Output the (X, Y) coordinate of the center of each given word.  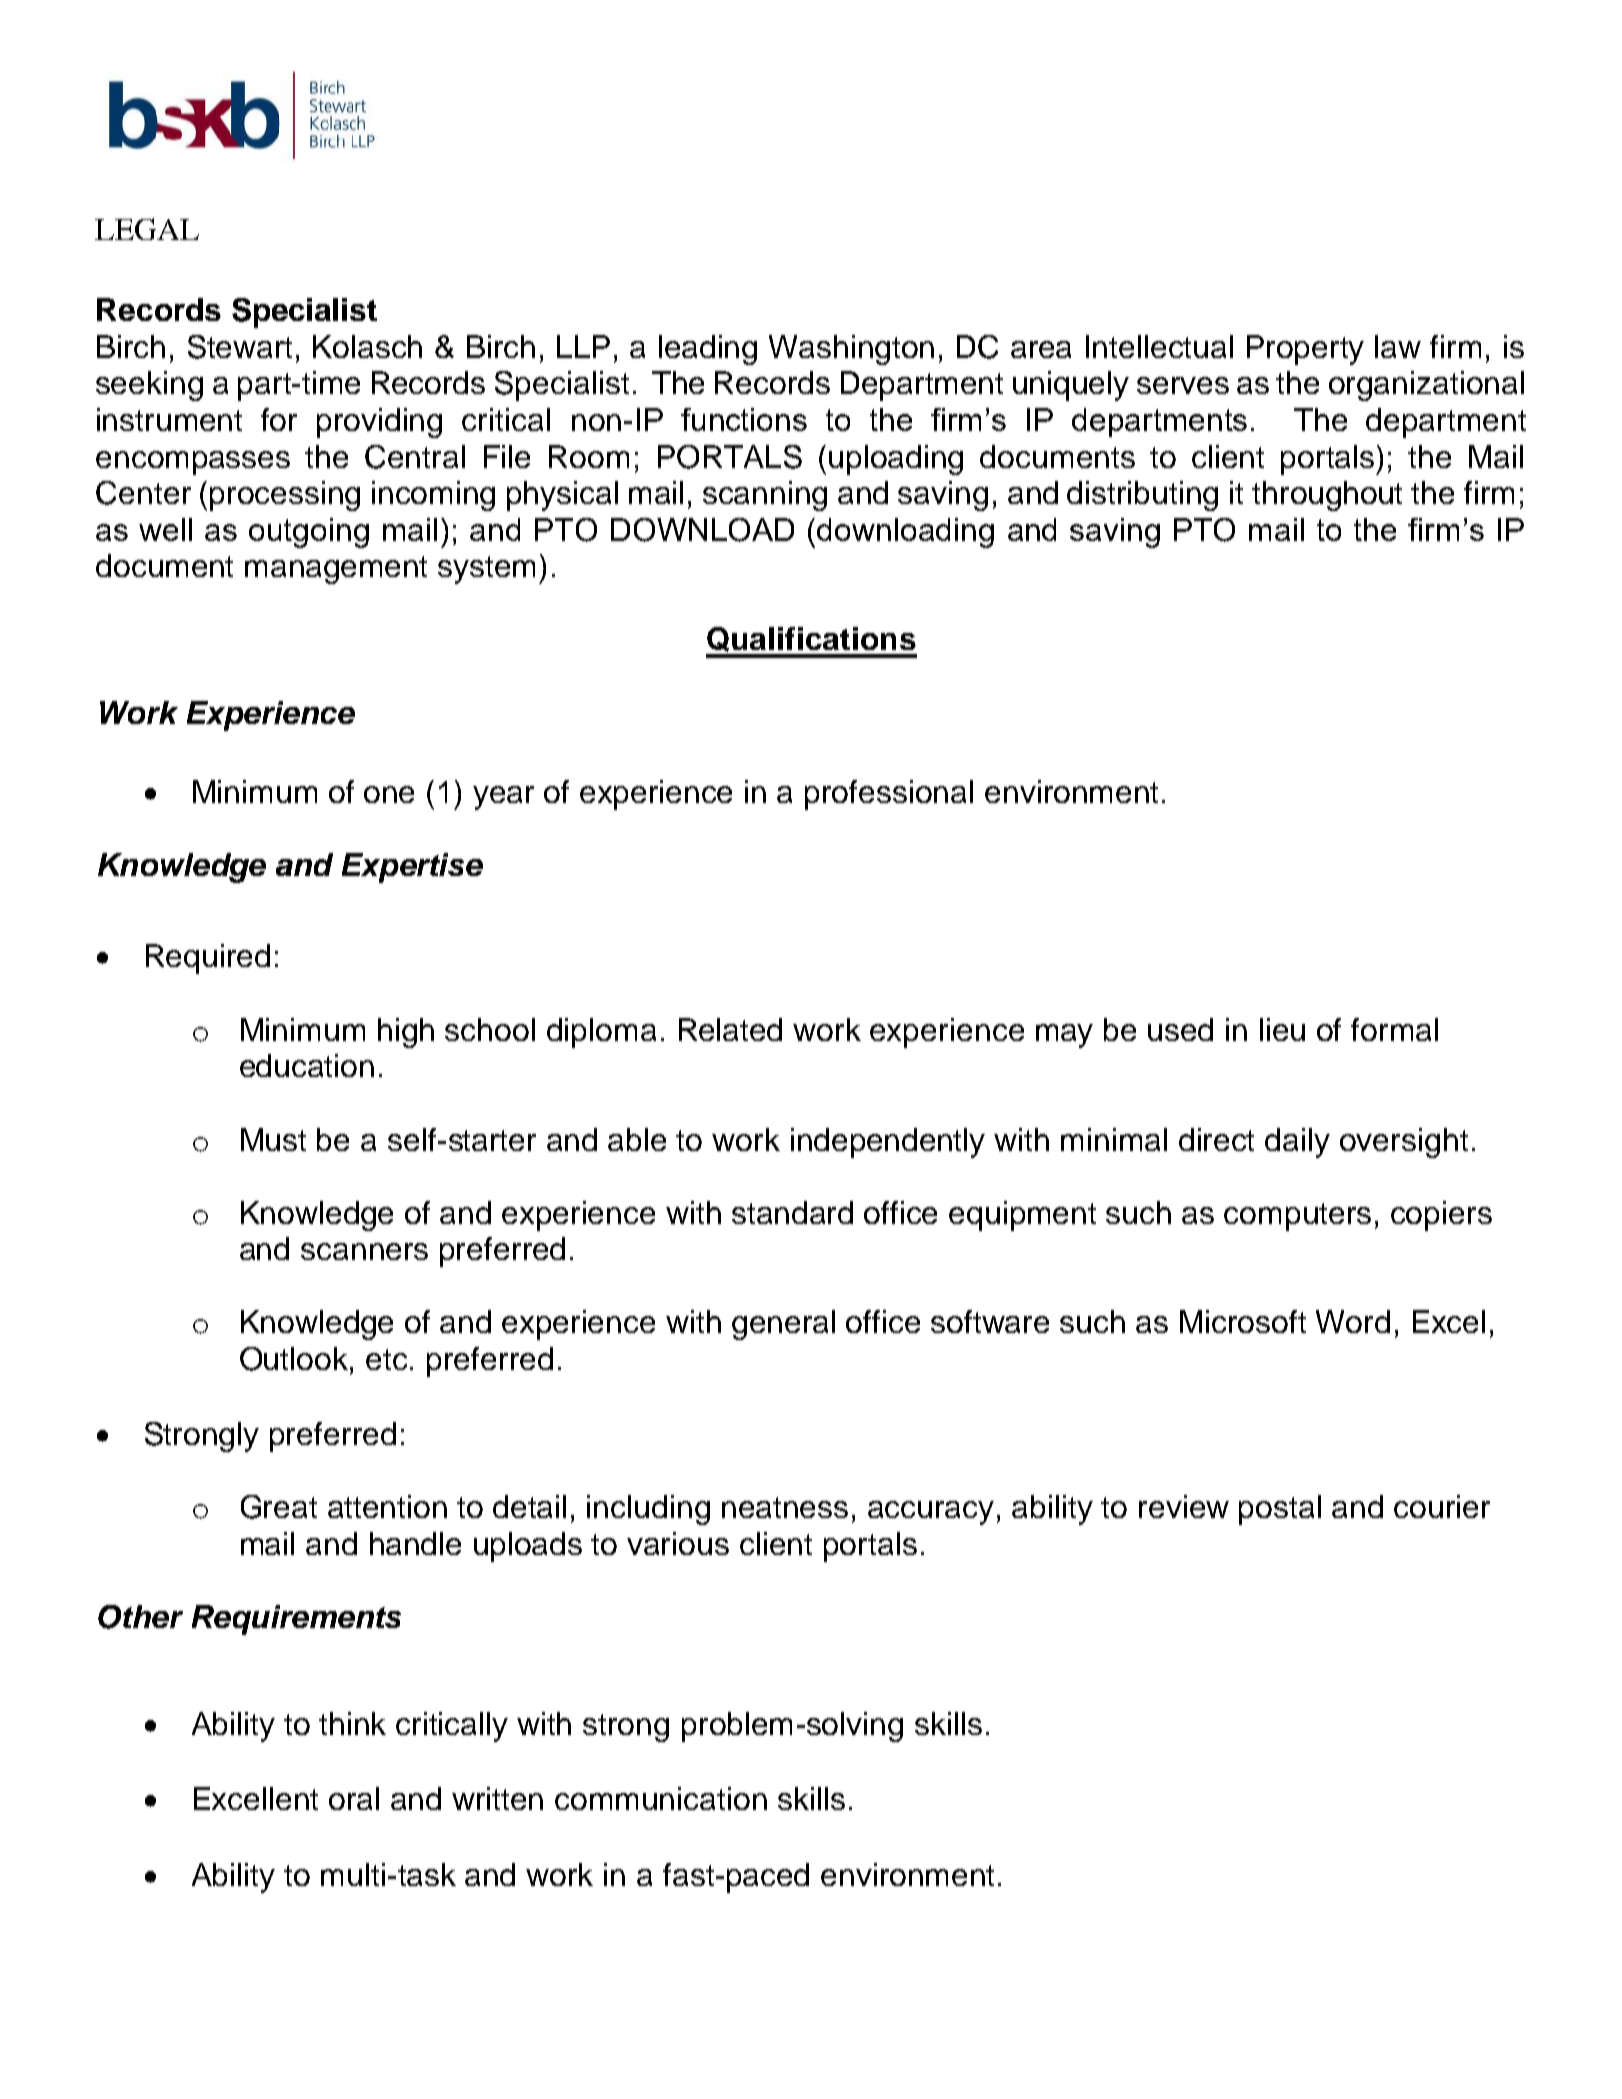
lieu (1282, 1029)
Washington (851, 350)
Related (730, 1029)
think (352, 1723)
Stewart (240, 347)
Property (1305, 350)
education (307, 1065)
